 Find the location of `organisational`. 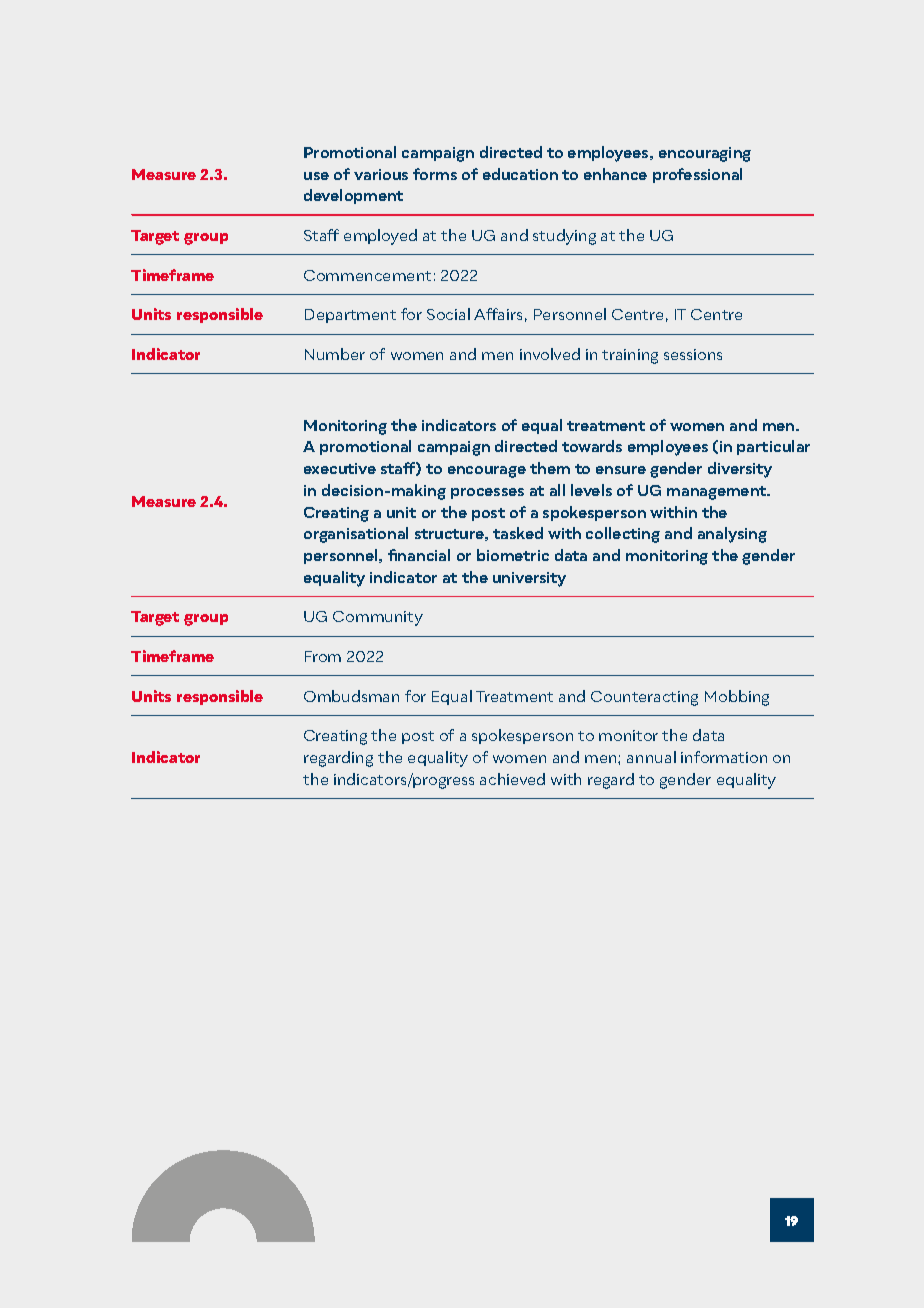

organisational is located at coordinates (356, 535).
